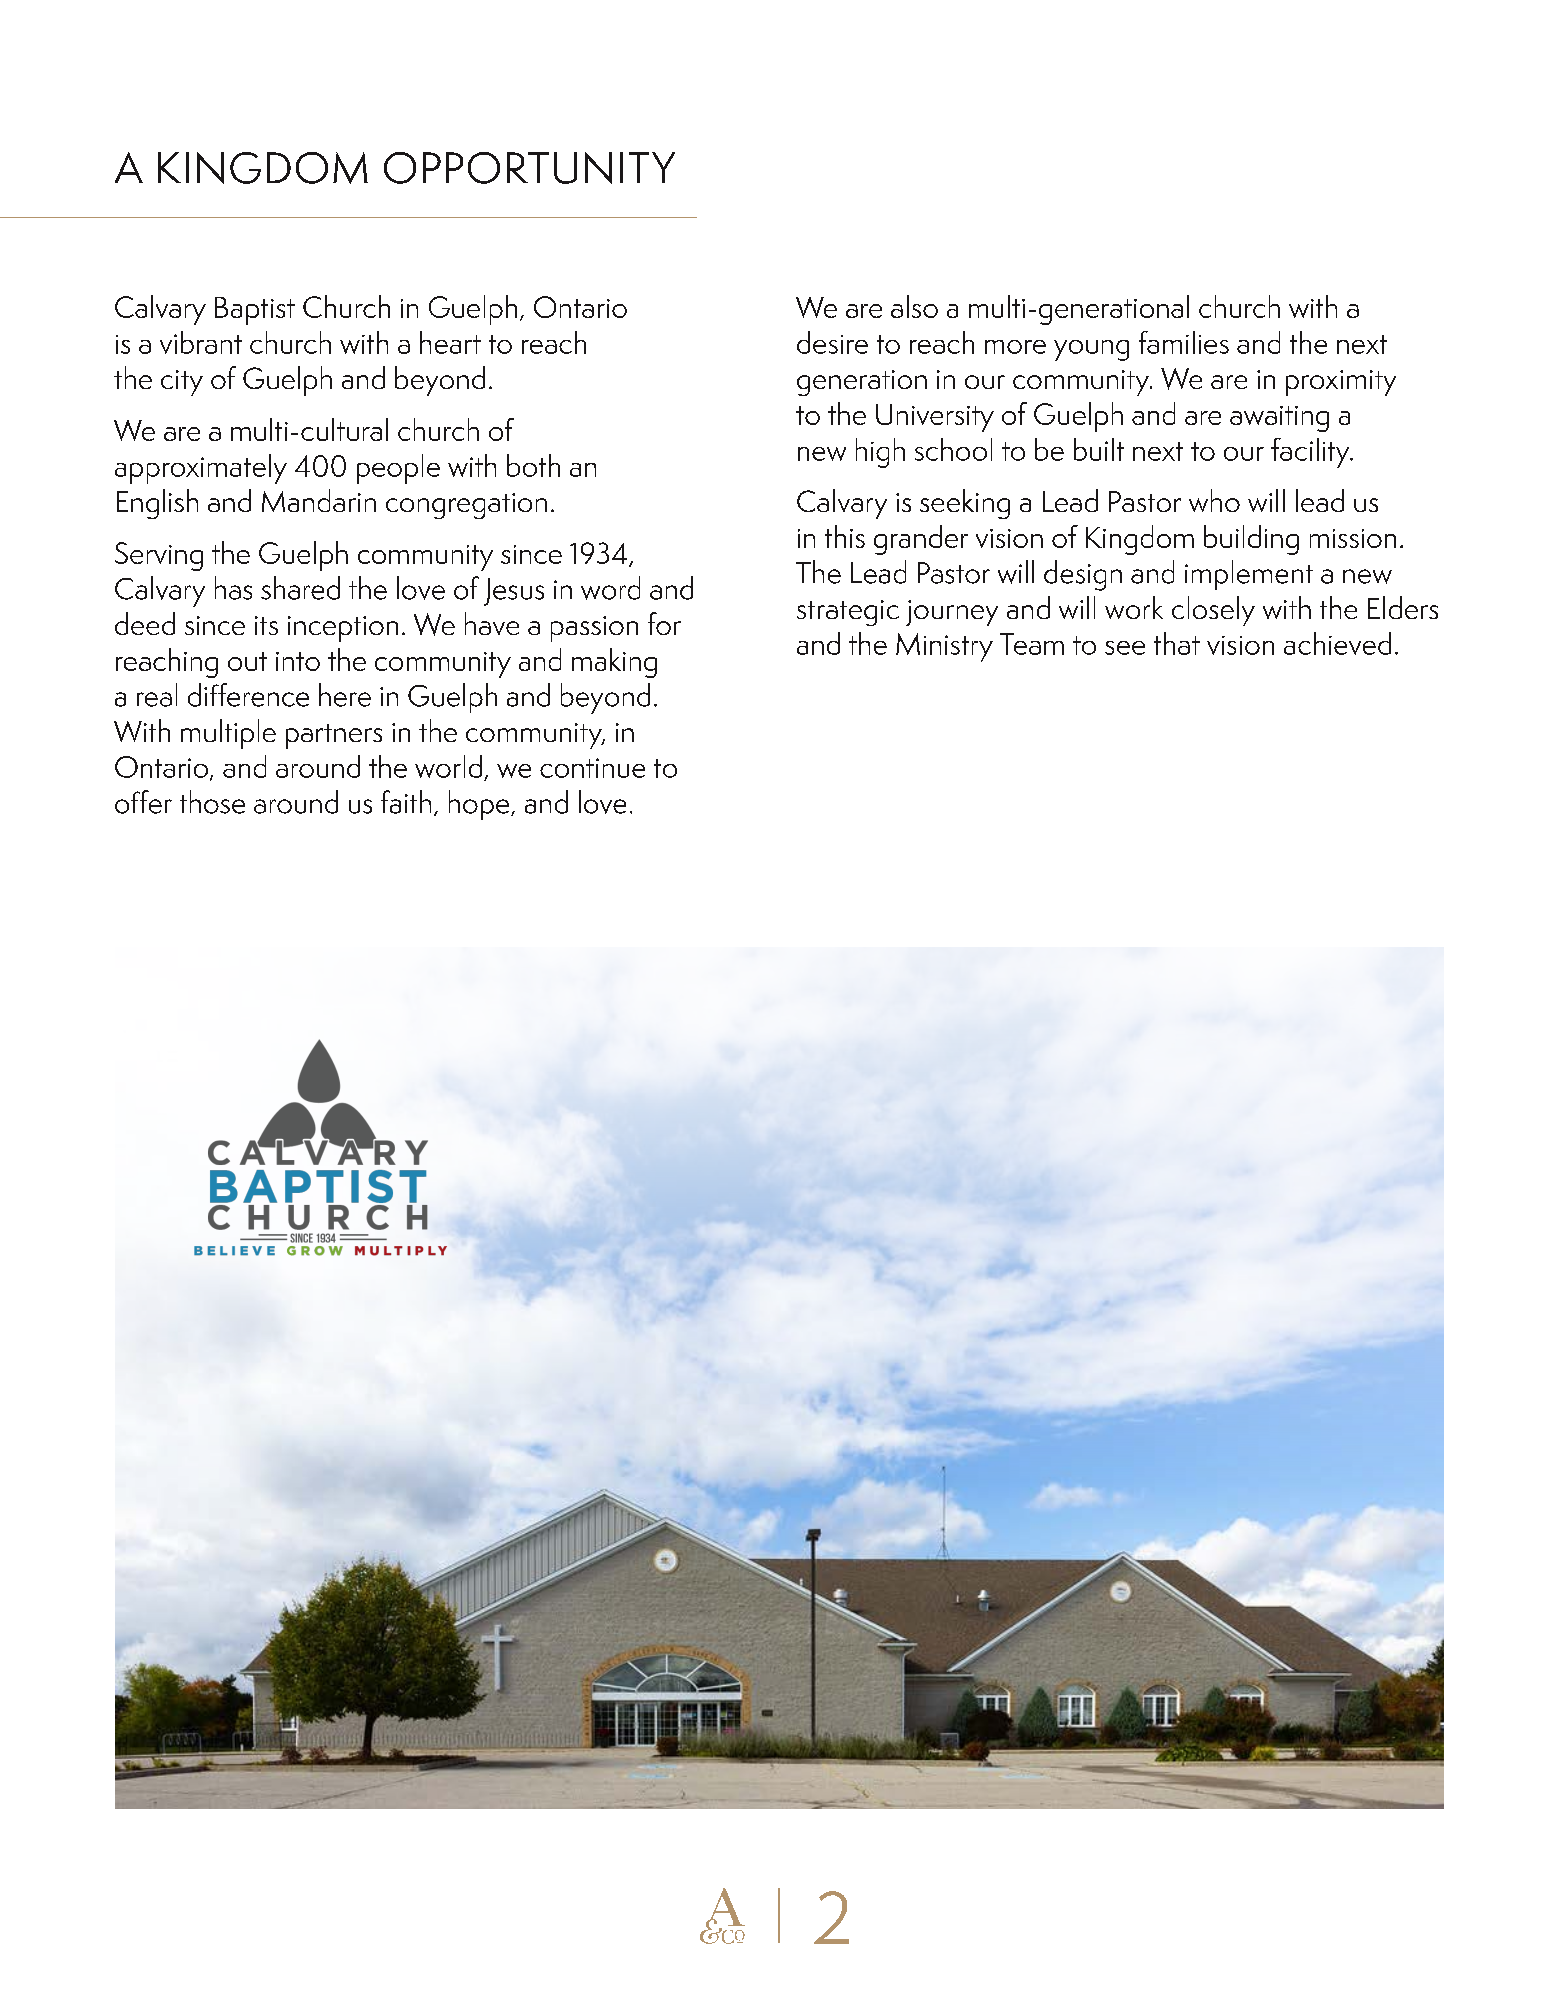 The height and width of the screenshot is (2016, 1558). I want to click on young, so click(1091, 350).
